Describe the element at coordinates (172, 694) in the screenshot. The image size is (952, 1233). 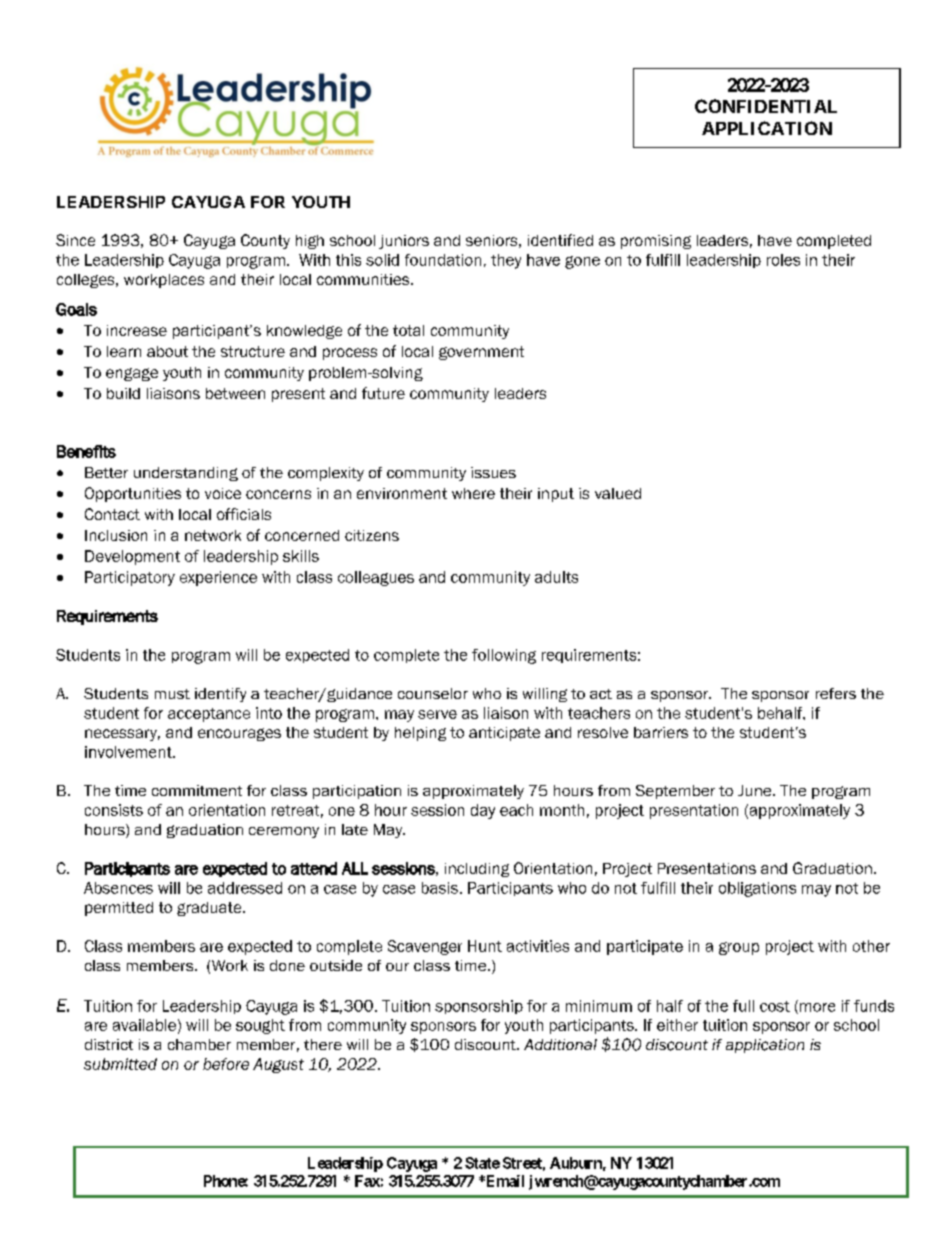
I see `must` at that location.
